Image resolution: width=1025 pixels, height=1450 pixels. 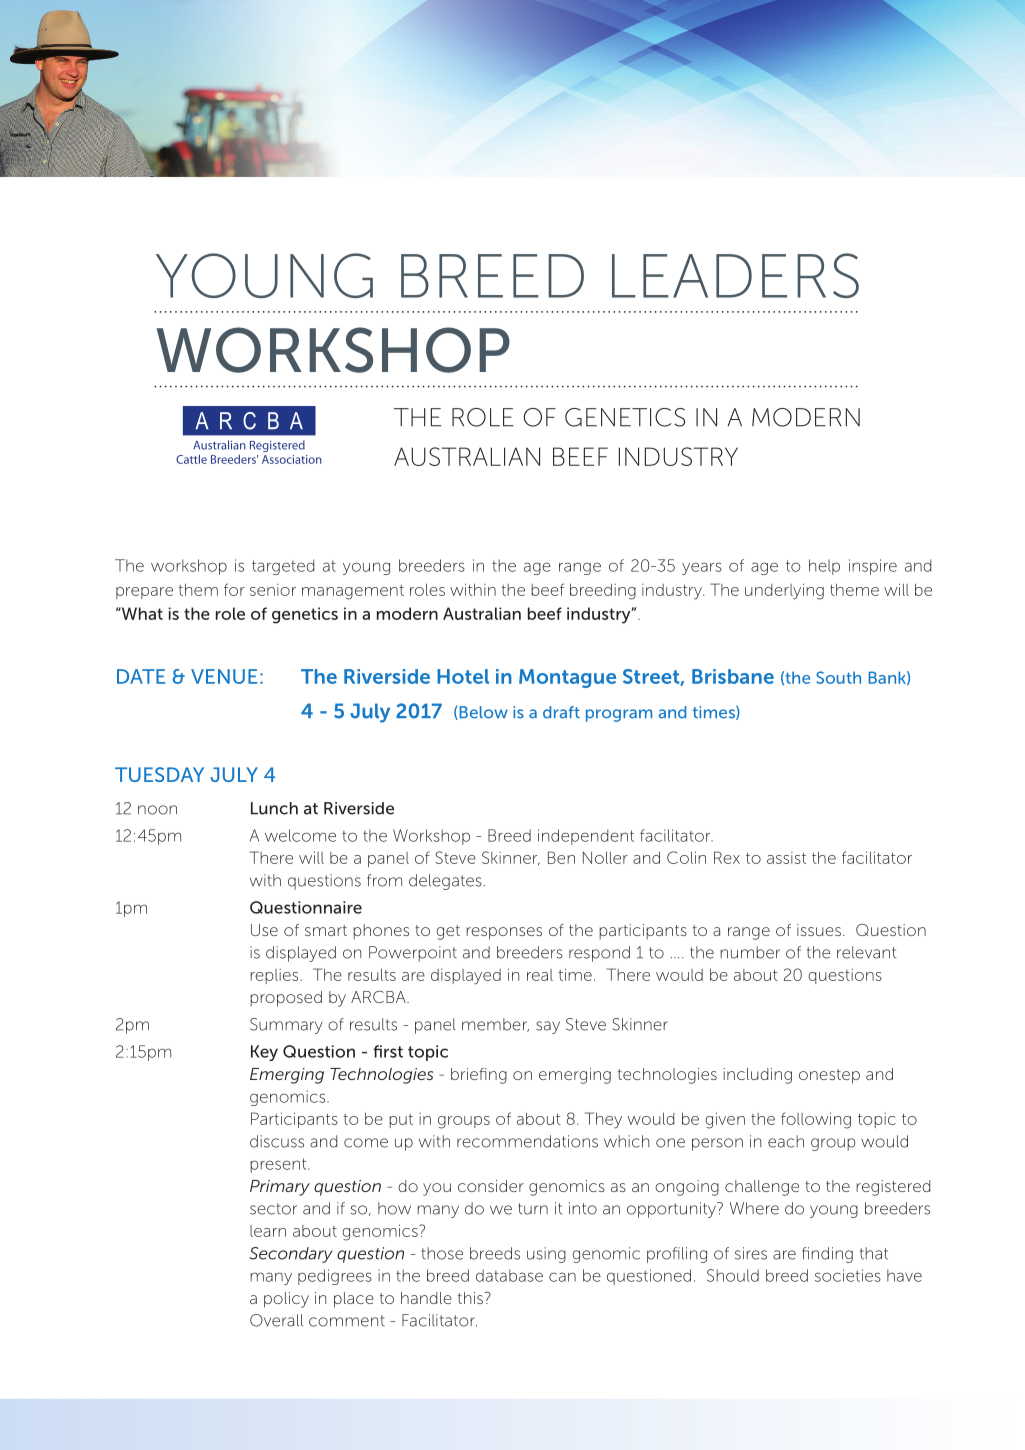 I want to click on Use, so click(x=264, y=930).
